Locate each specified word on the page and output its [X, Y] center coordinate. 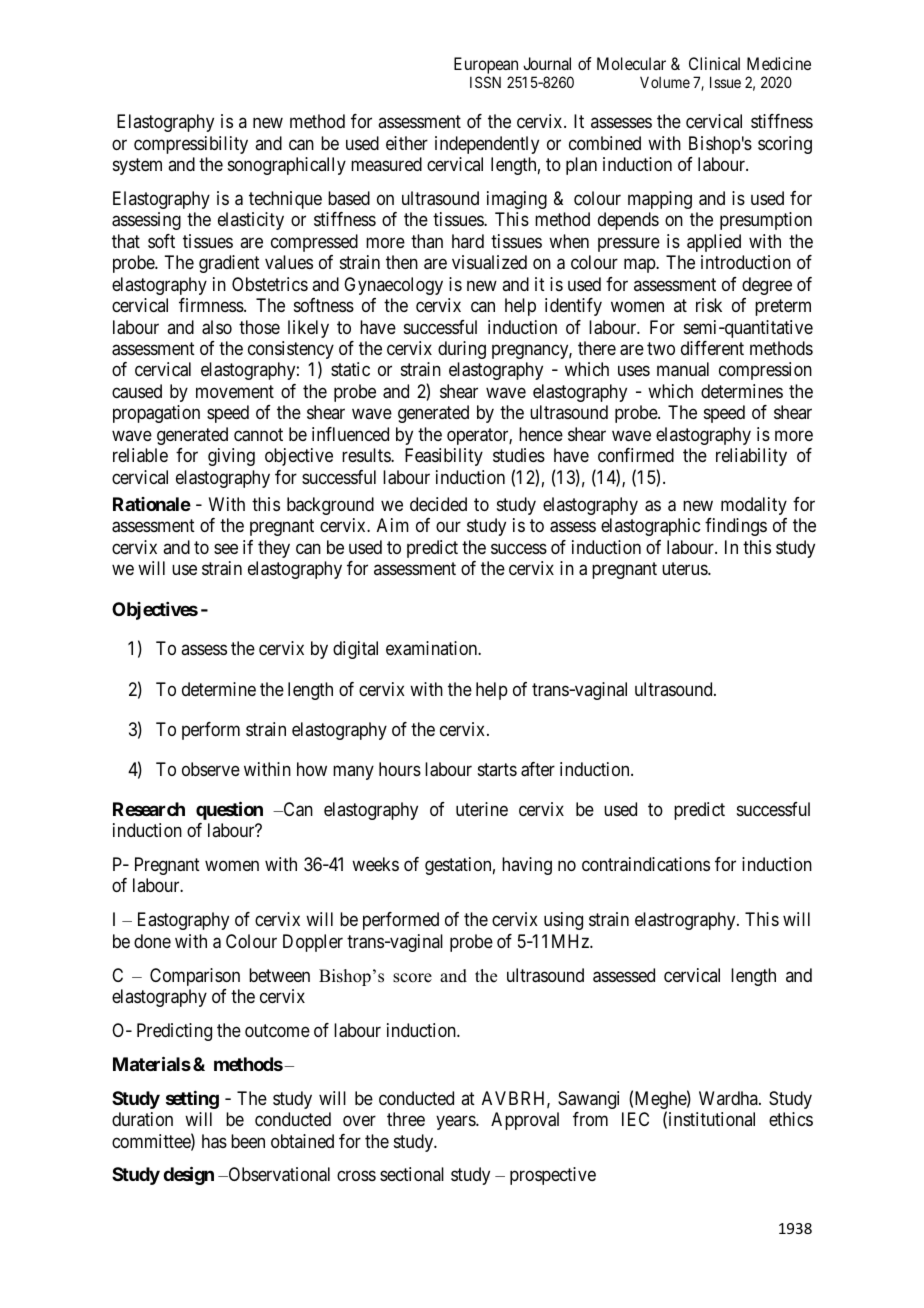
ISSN [485, 82]
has [214, 1141]
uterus [685, 569]
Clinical [714, 63]
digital [355, 650]
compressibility [191, 145]
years [456, 1123]
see [226, 548]
